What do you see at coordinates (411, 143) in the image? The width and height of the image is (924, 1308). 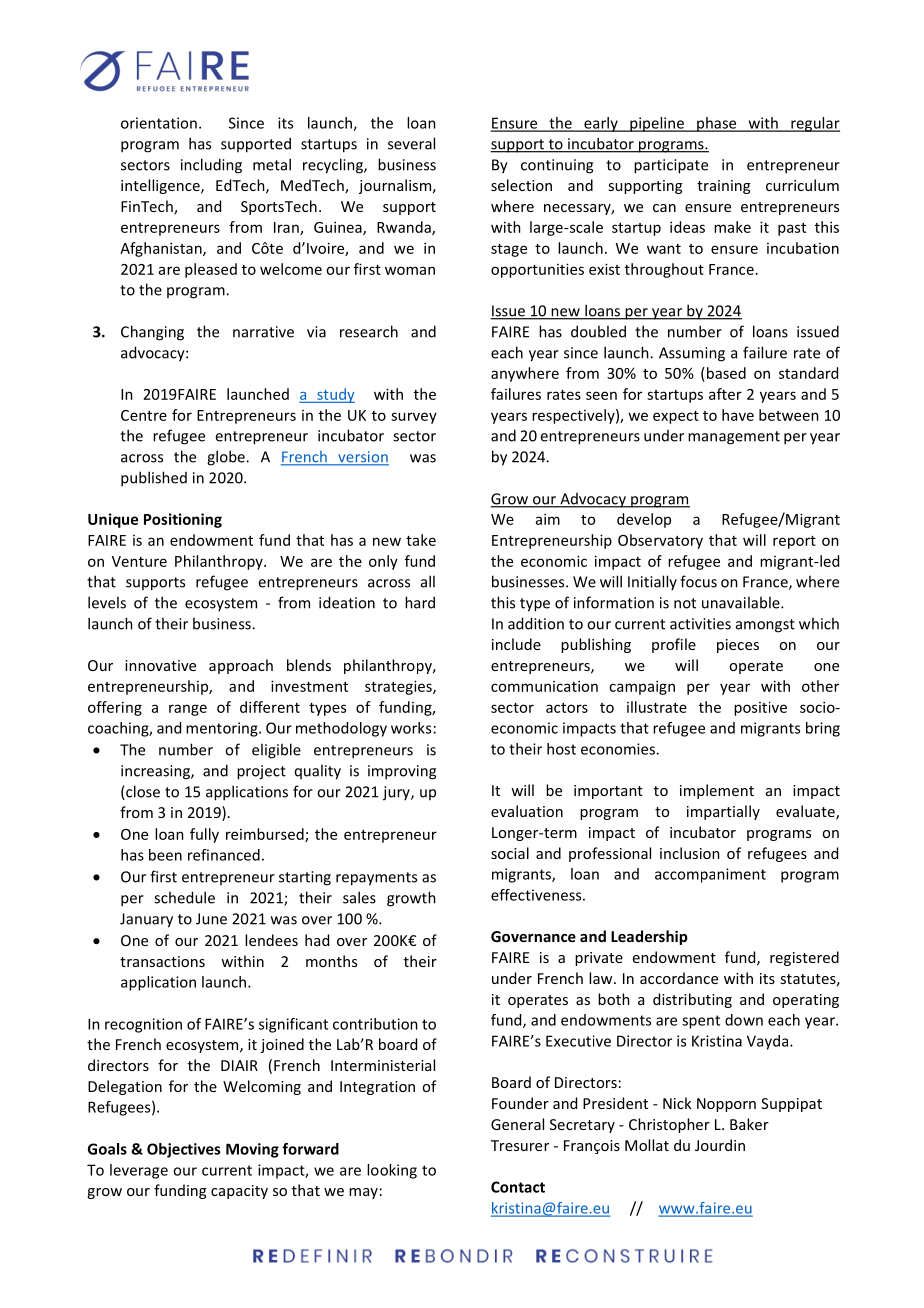 I see `several` at bounding box center [411, 143].
